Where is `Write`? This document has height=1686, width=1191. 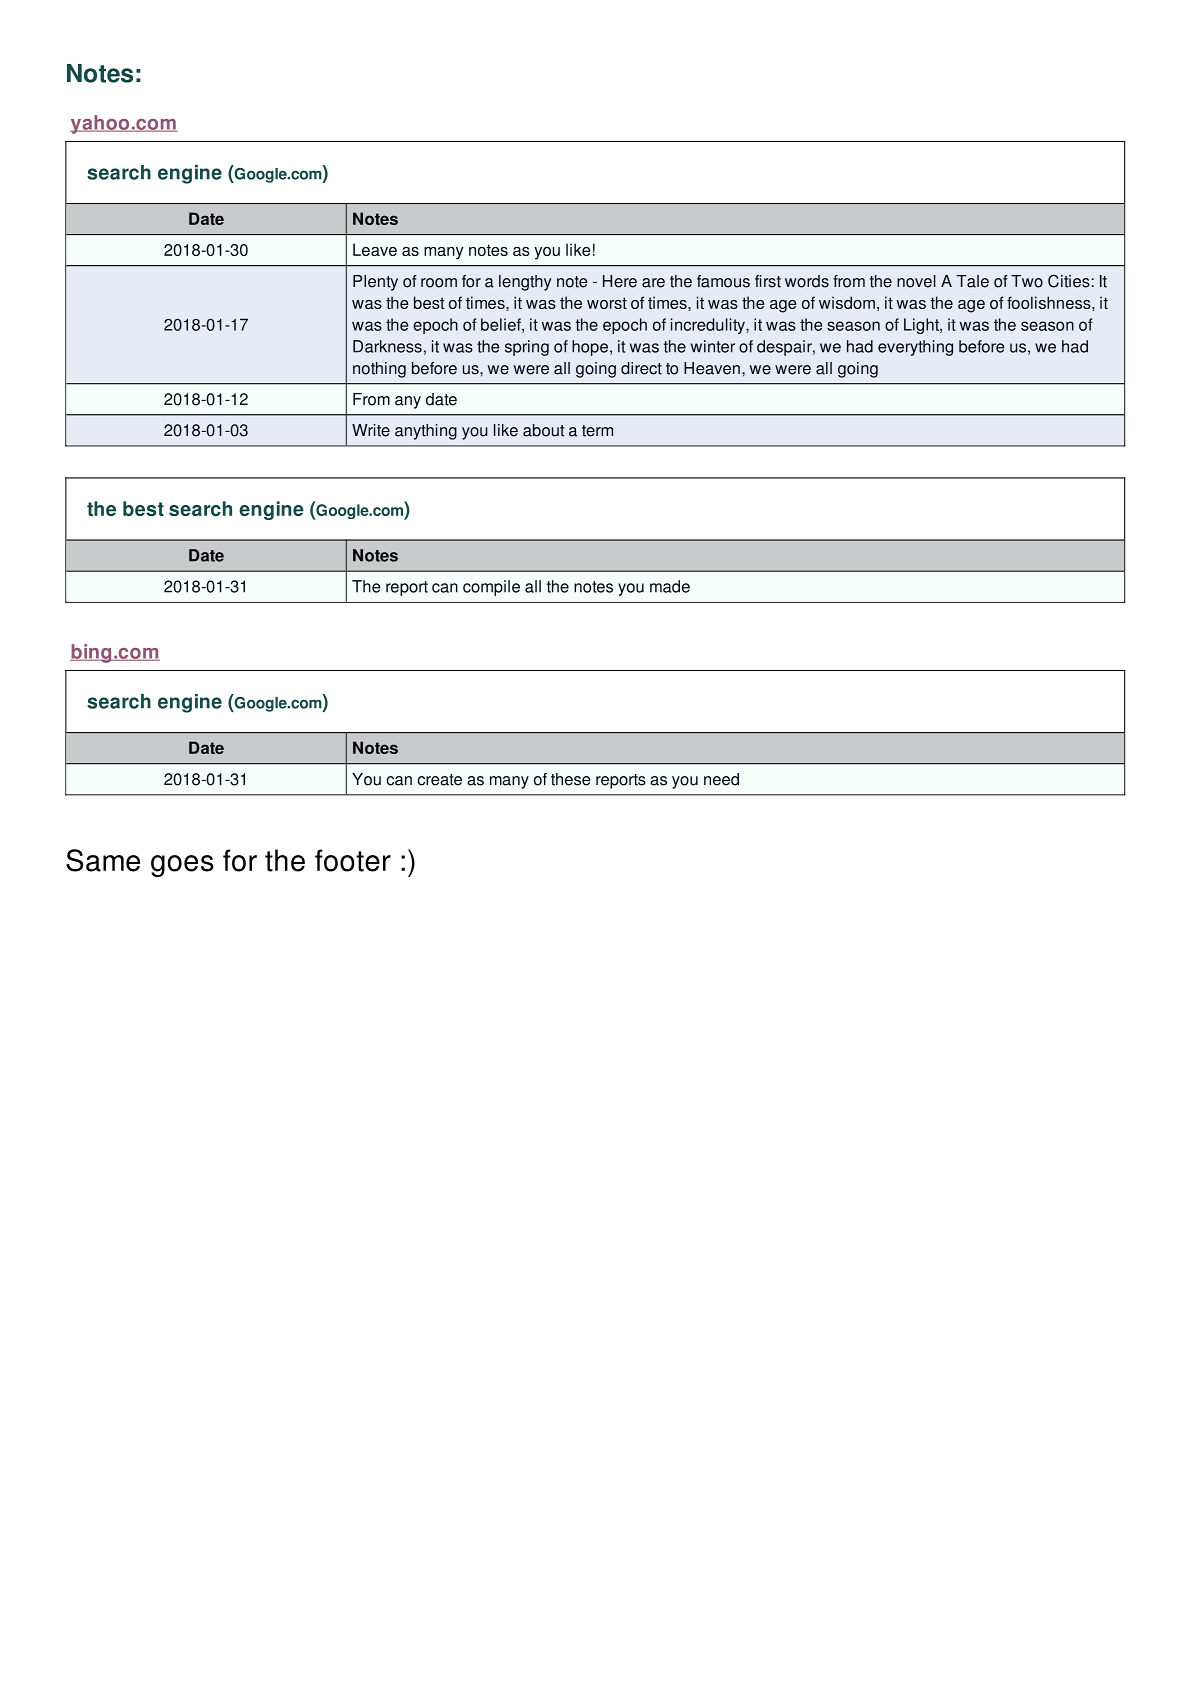 Write is located at coordinates (371, 430).
